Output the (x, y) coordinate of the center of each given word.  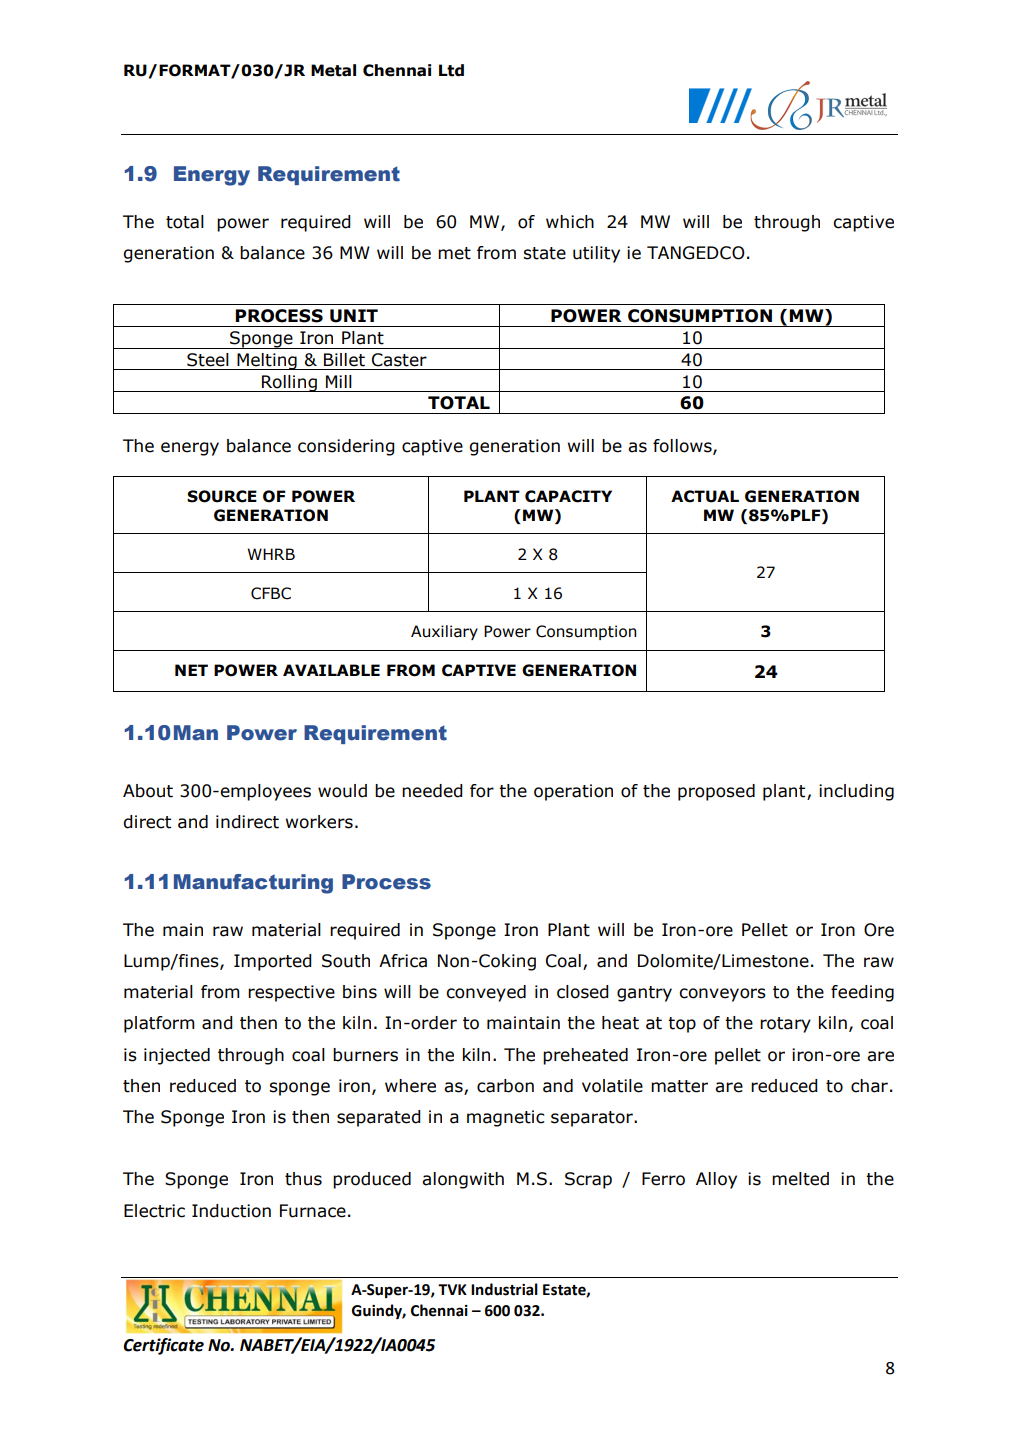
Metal (333, 70)
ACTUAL (705, 496)
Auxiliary (444, 632)
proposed (716, 792)
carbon (505, 1086)
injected (177, 1056)
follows (683, 446)
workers (319, 822)
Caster (399, 360)
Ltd (451, 70)
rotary (785, 1025)
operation (573, 792)
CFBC (271, 593)
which (570, 222)
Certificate (163, 1346)
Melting (267, 361)
